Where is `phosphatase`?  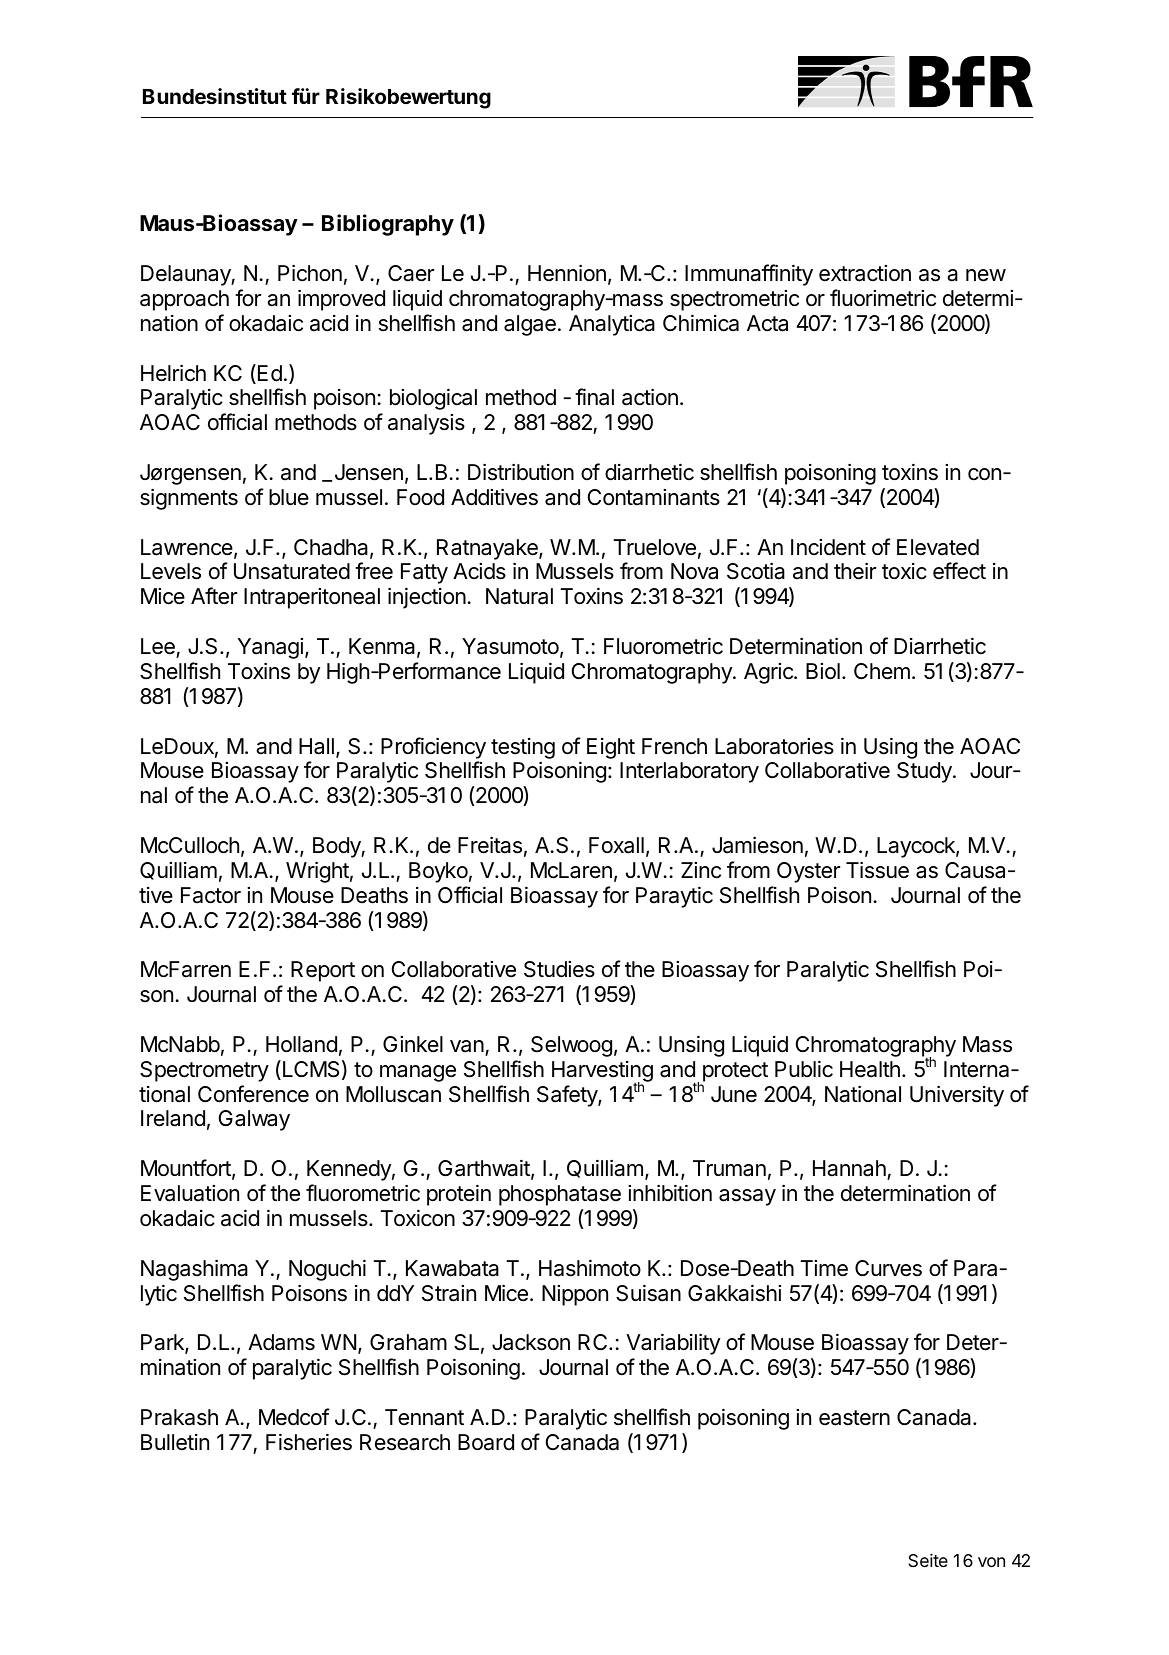
phosphatase is located at coordinates (560, 1195).
